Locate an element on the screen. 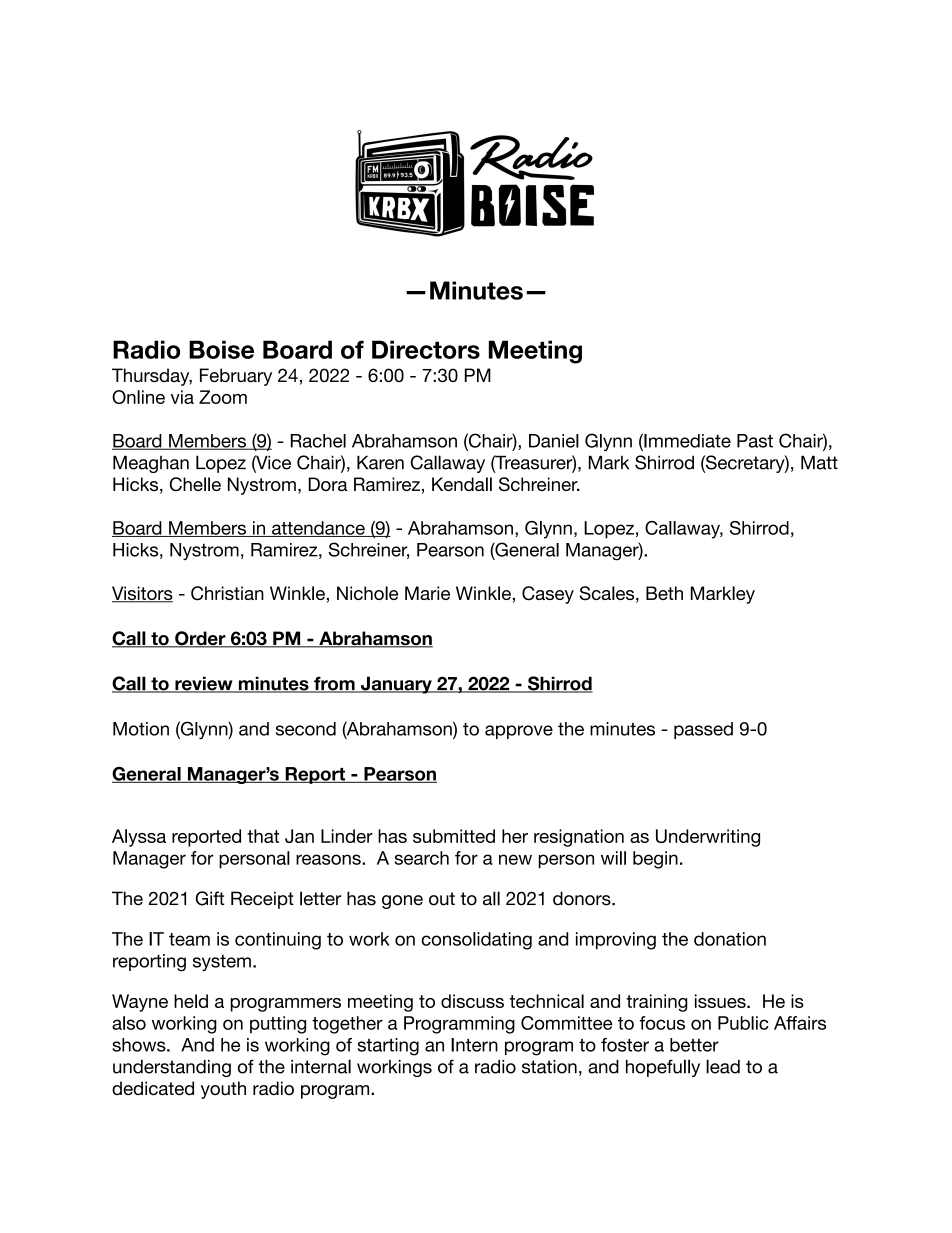  review is located at coordinates (204, 684).
